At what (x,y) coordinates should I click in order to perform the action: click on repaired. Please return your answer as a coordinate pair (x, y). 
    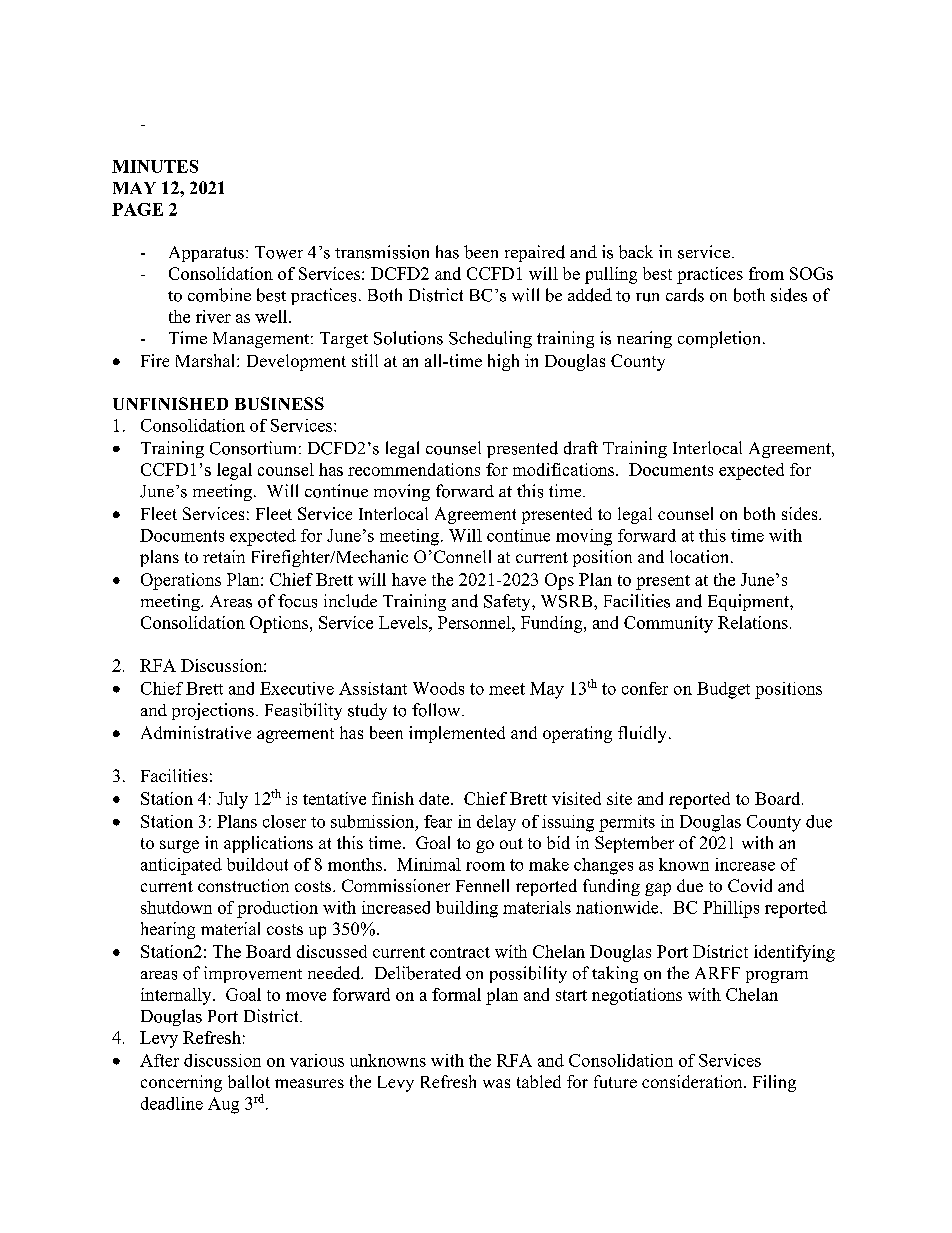
    Looking at the image, I should click on (535, 253).
